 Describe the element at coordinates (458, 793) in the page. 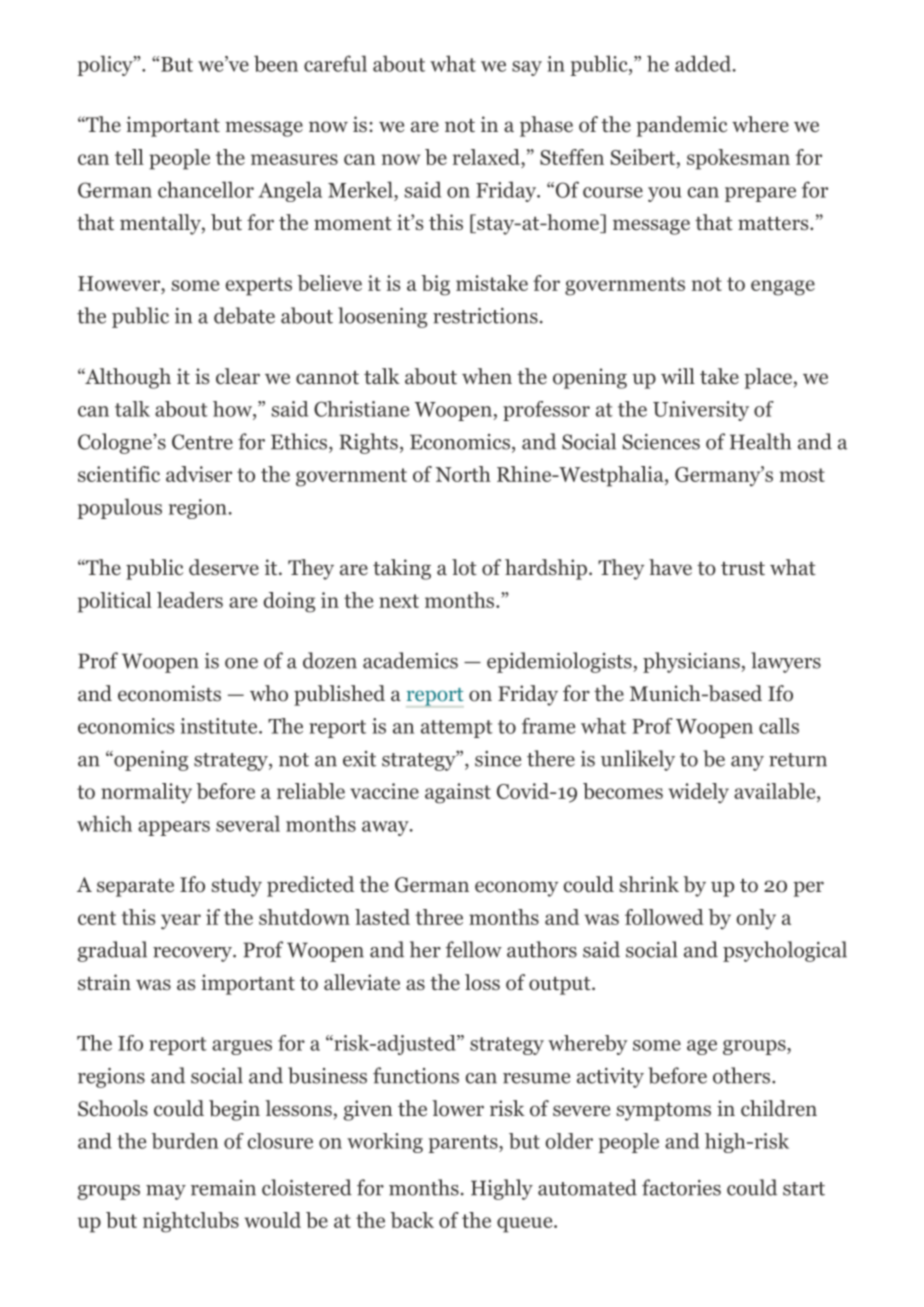

I see `against` at that location.
